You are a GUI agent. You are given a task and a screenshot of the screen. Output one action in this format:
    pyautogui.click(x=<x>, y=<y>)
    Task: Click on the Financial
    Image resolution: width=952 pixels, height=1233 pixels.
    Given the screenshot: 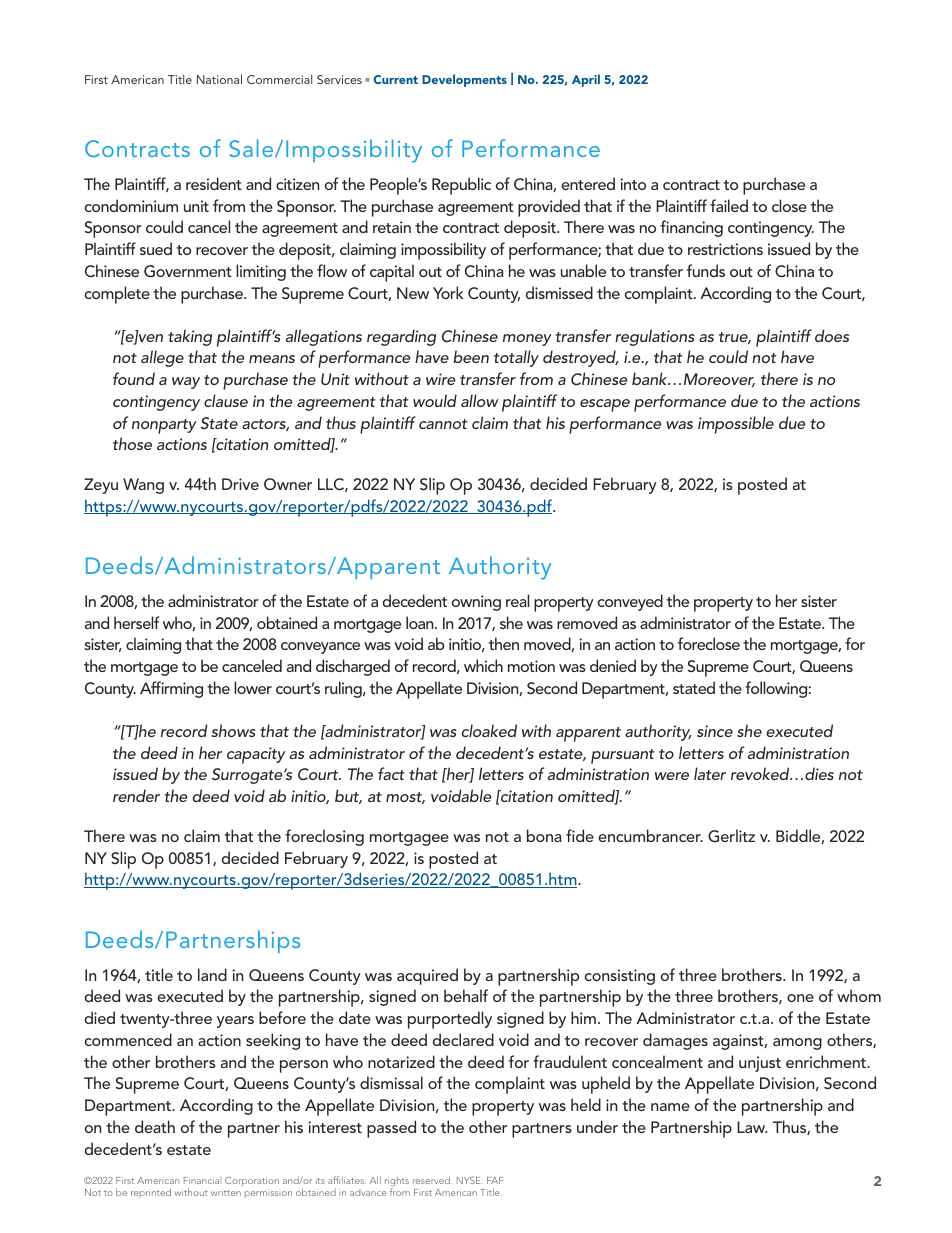 What is the action you would take?
    pyautogui.click(x=202, y=1180)
